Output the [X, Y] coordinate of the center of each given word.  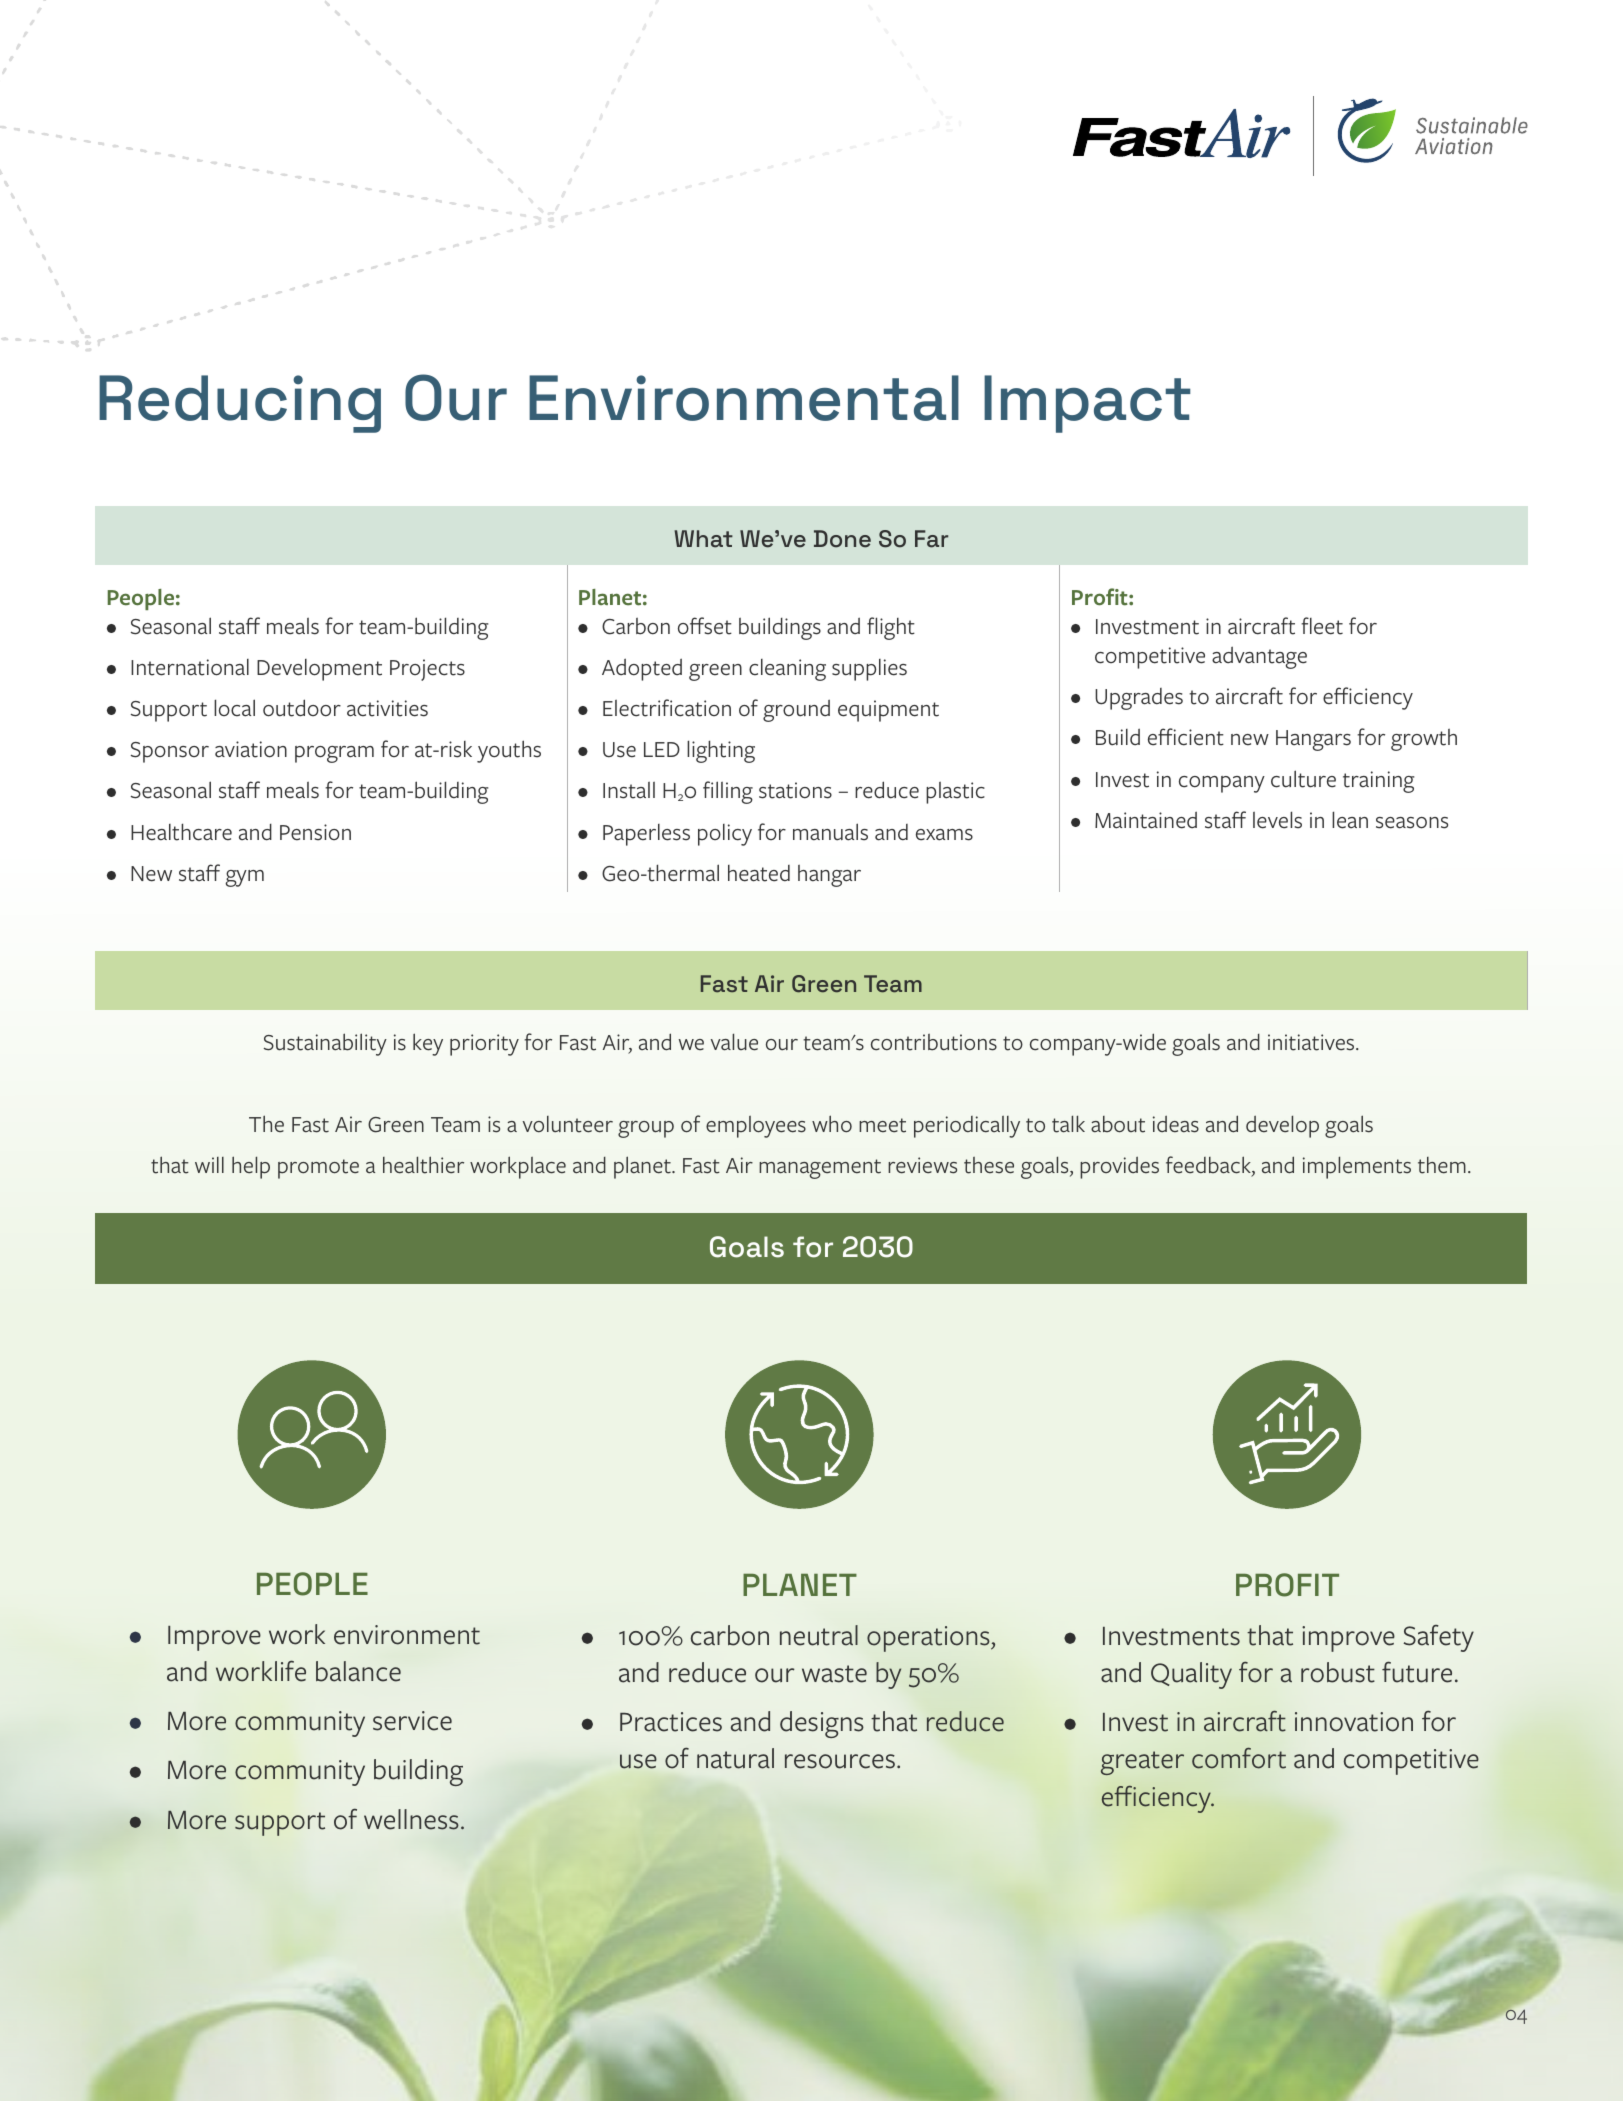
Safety [1438, 1638]
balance [358, 1671]
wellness [411, 1819]
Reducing [240, 404]
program [334, 754]
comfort [1239, 1758]
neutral [819, 1635]
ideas [1176, 1124]
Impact [1087, 404]
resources [841, 1761]
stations [795, 790]
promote [318, 1169]
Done [842, 539]
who [832, 1124]
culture [1303, 779]
